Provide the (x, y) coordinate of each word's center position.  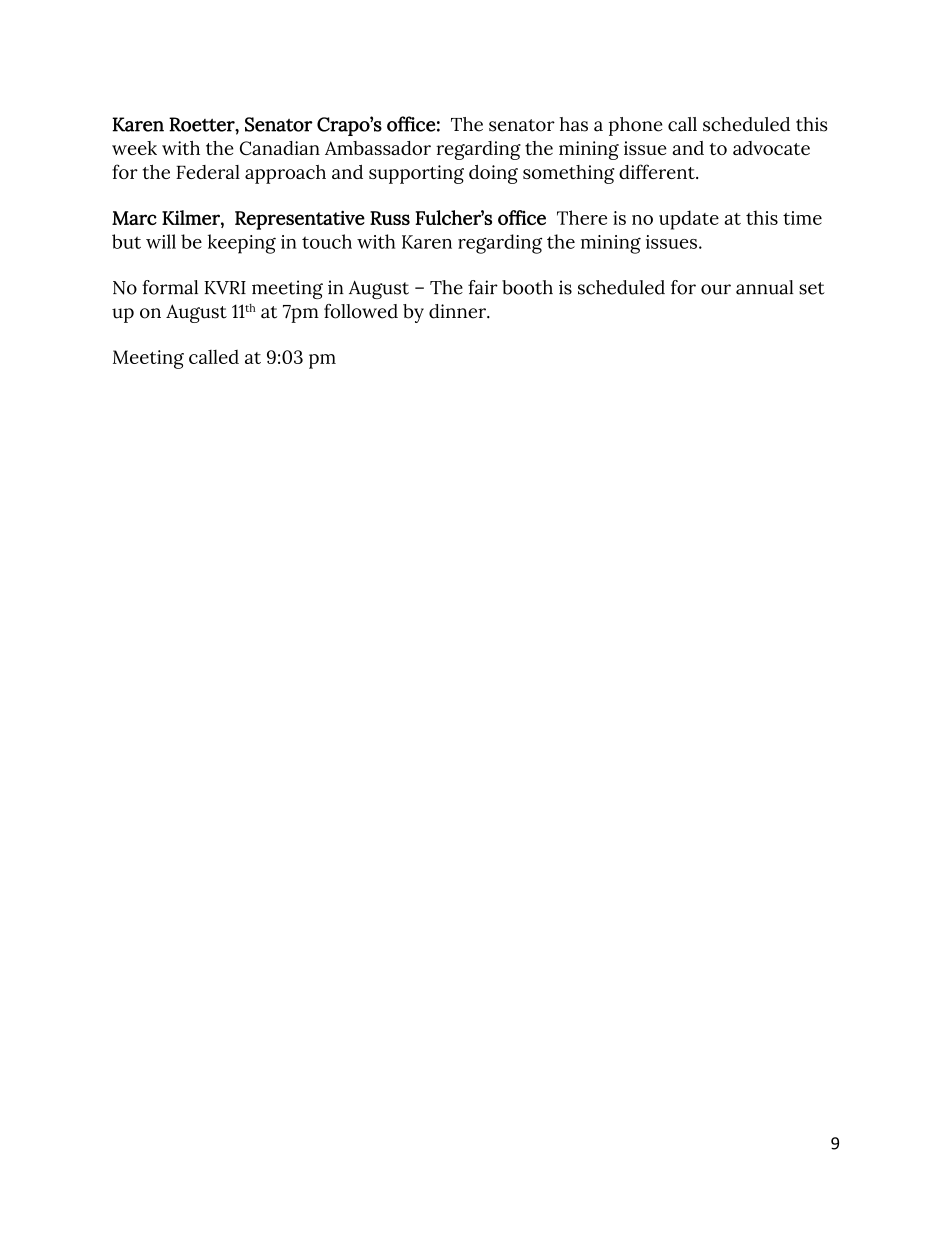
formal (170, 287)
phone (635, 126)
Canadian (280, 148)
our (716, 289)
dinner (458, 311)
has (574, 124)
